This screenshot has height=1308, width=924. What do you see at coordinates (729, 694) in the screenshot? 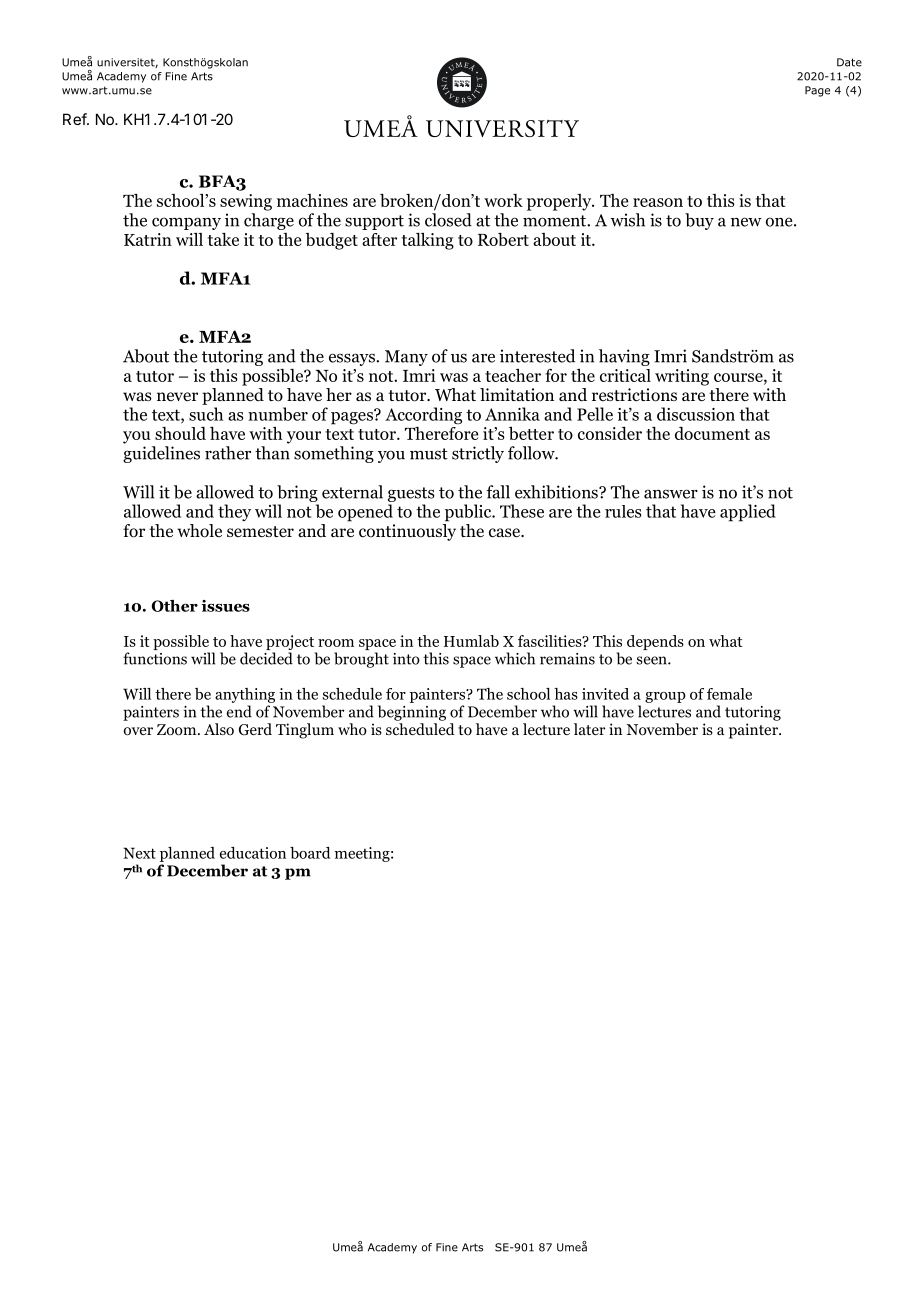
I see `female` at bounding box center [729, 694].
